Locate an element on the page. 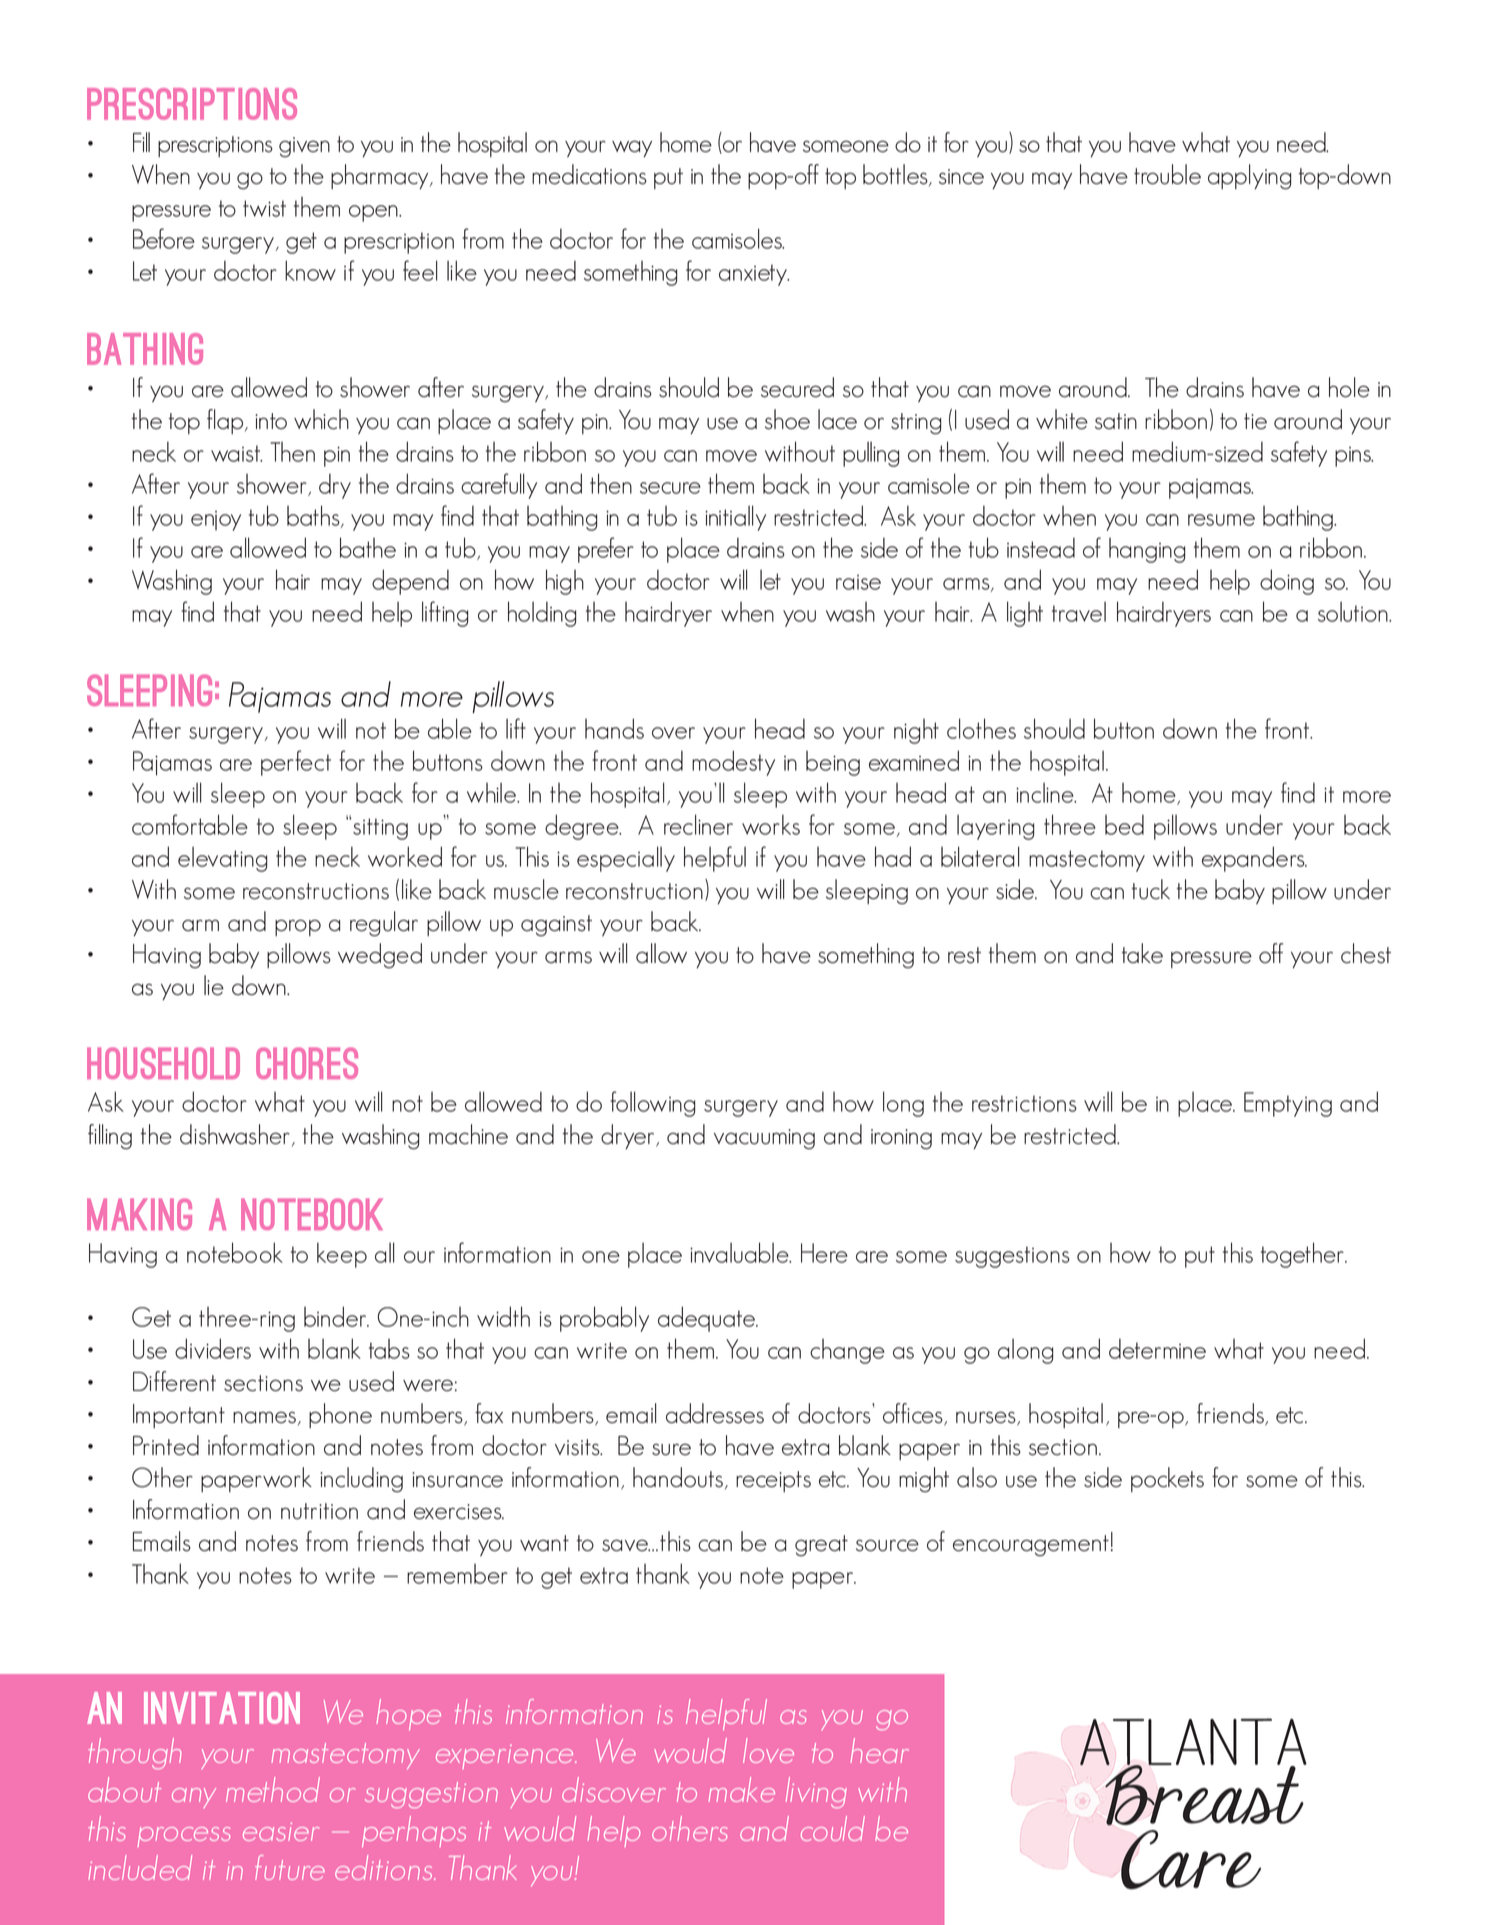  lie is located at coordinates (214, 985).
